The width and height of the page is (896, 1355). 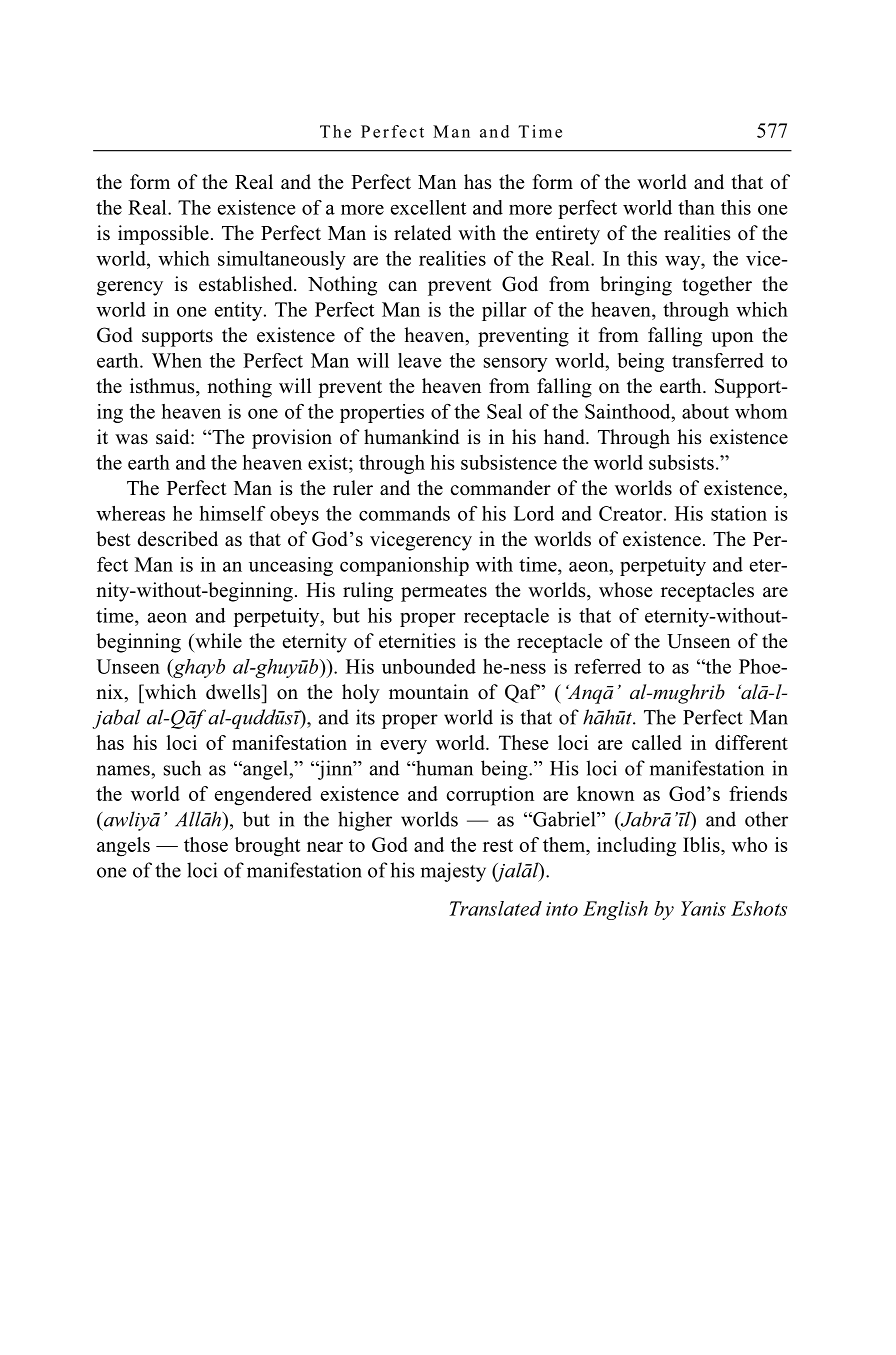 I want to click on subsistence, so click(x=509, y=462).
